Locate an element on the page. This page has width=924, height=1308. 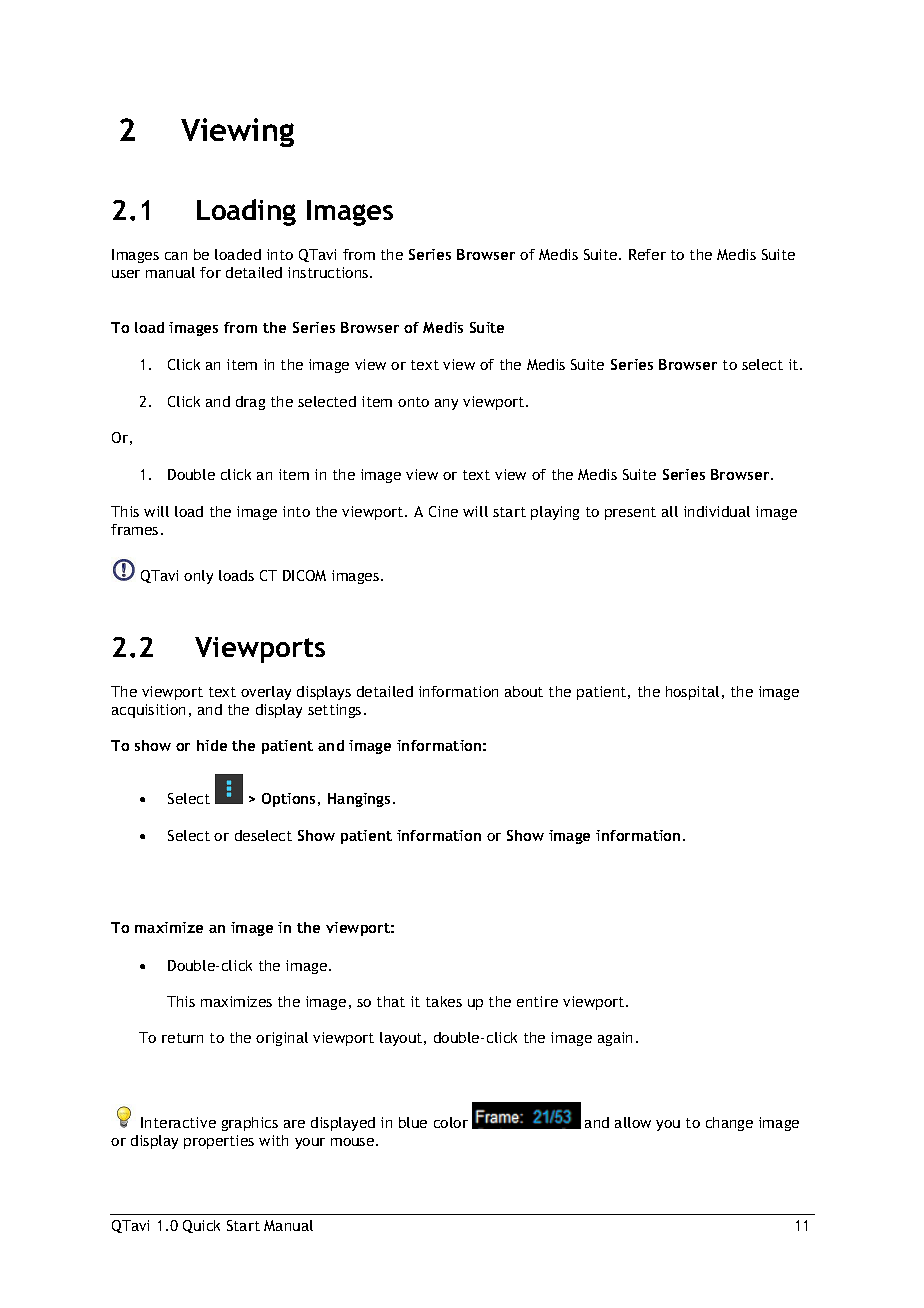
can is located at coordinates (176, 256).
